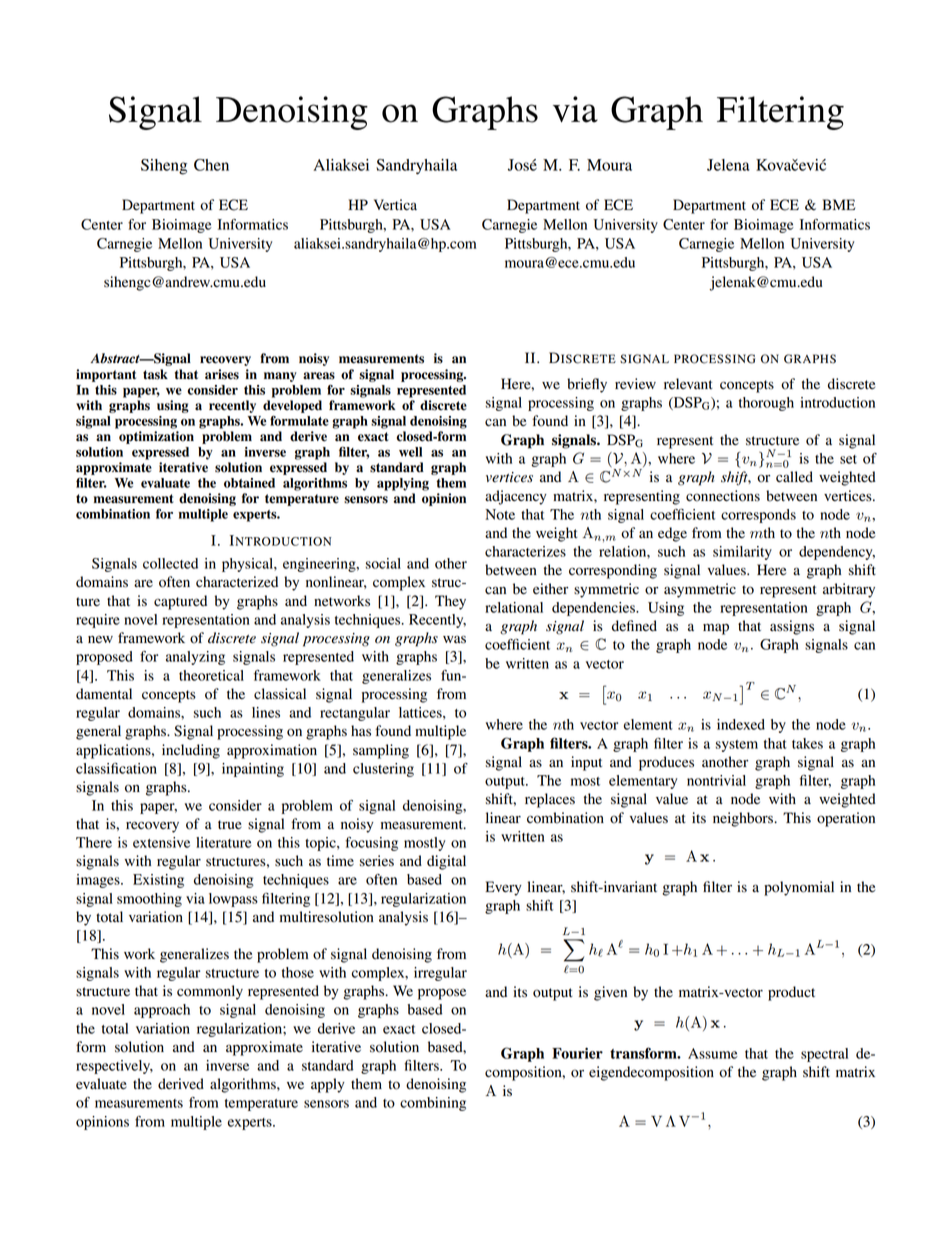 The height and width of the screenshot is (1233, 952). Describe the element at coordinates (211, 165) in the screenshot. I see `Chen` at that location.
